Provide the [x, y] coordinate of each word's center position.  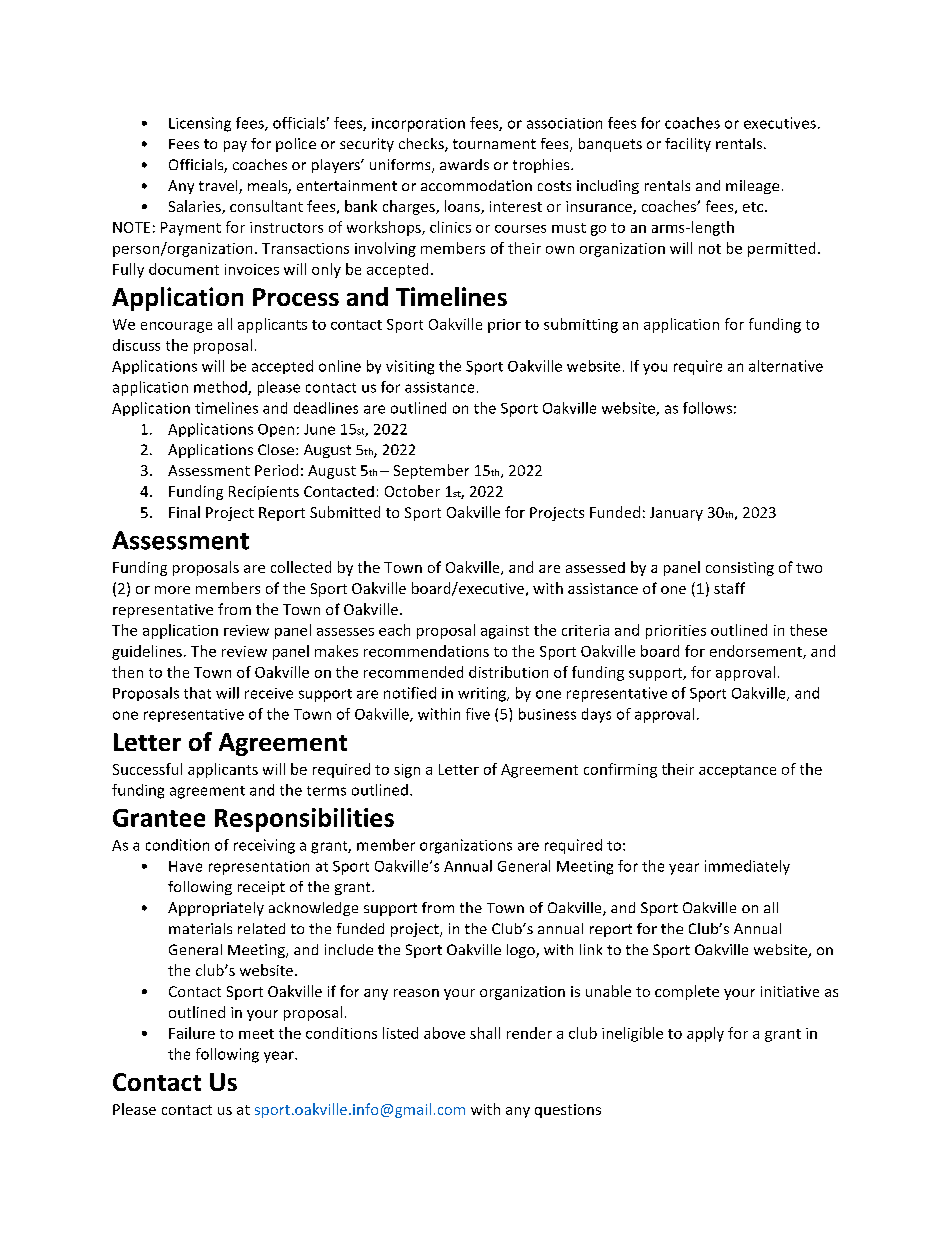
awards [464, 164]
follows [707, 408]
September [431, 471]
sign [407, 771]
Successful [147, 769]
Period [276, 470]
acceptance [737, 771]
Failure [192, 1033]
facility [688, 145]
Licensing [200, 124]
